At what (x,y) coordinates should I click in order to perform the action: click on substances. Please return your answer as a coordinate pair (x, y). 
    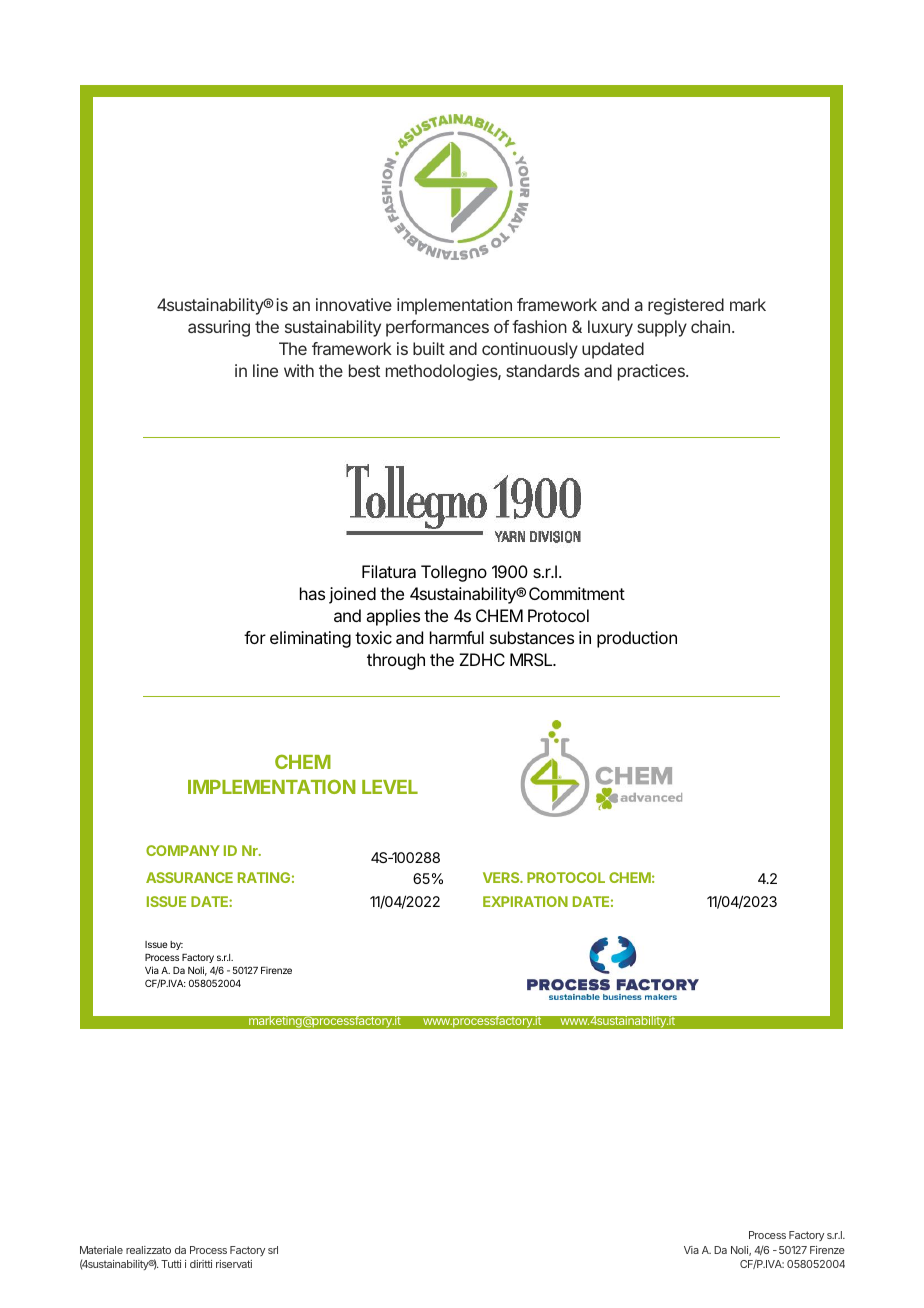
    Looking at the image, I should click on (532, 637).
